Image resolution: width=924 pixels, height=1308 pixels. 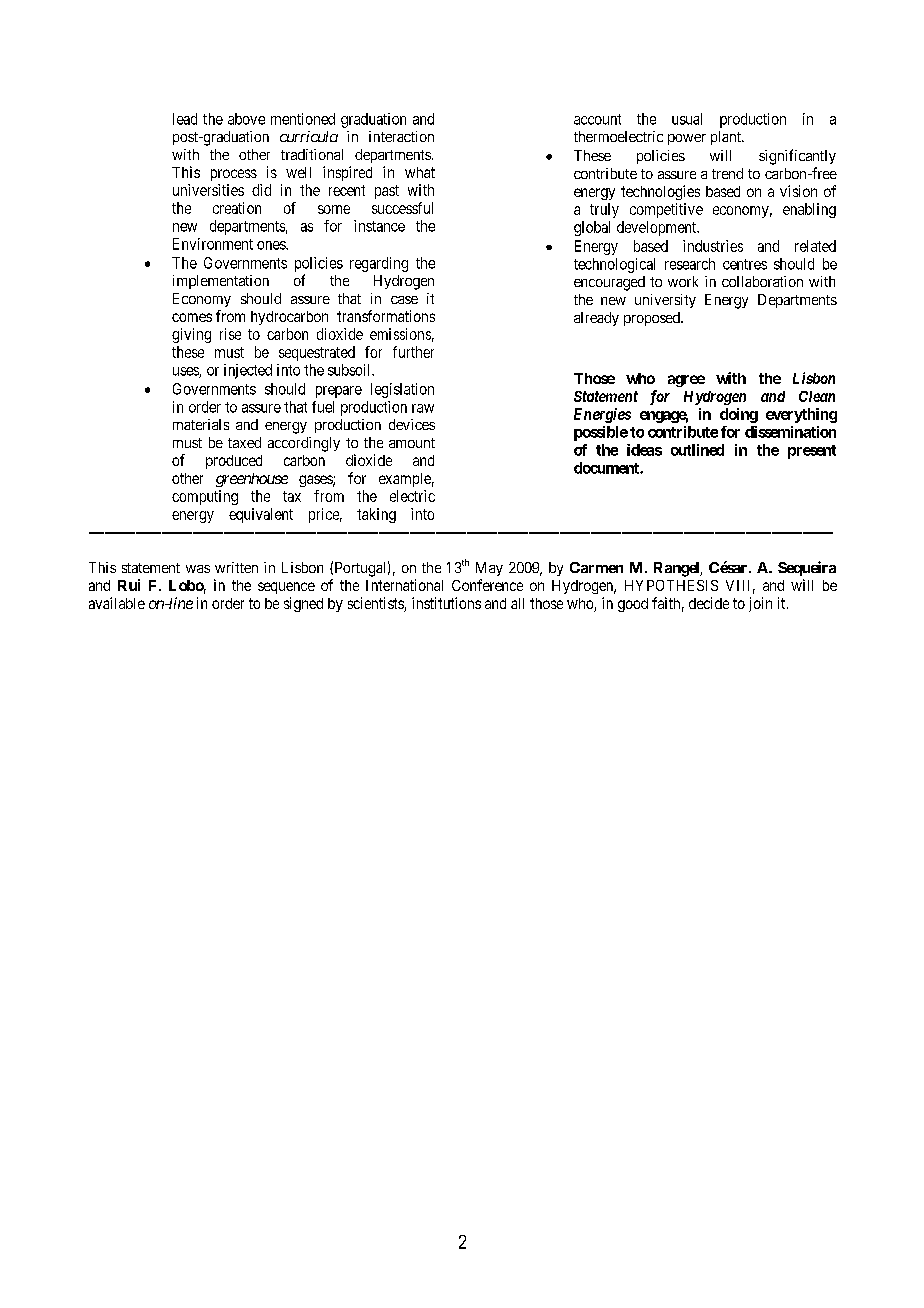 What do you see at coordinates (790, 432) in the image?
I see `dissemination` at bounding box center [790, 432].
